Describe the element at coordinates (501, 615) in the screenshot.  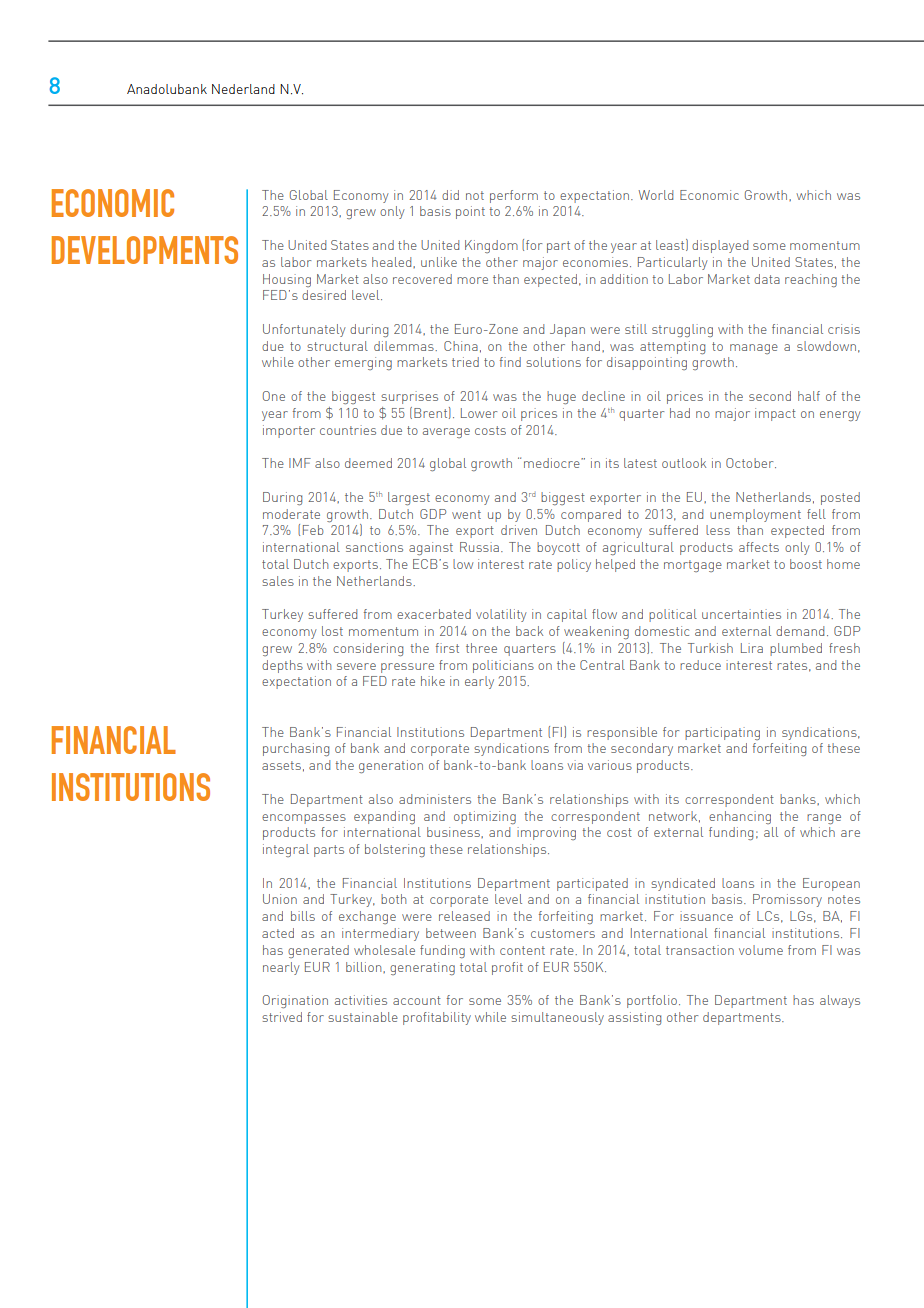
I see `volatility` at that location.
